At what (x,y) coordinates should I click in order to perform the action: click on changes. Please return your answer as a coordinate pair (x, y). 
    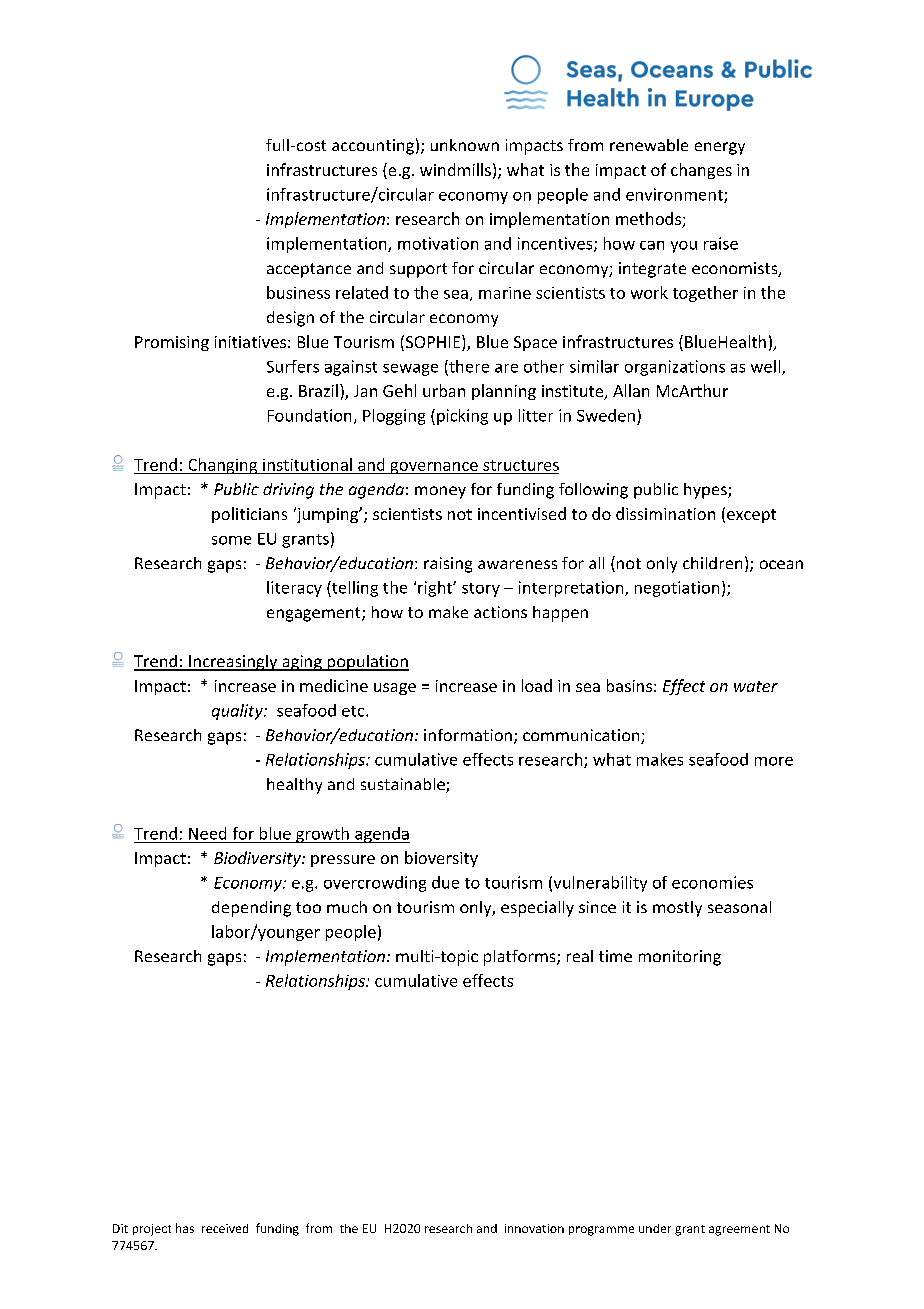
    Looking at the image, I should click on (701, 171).
